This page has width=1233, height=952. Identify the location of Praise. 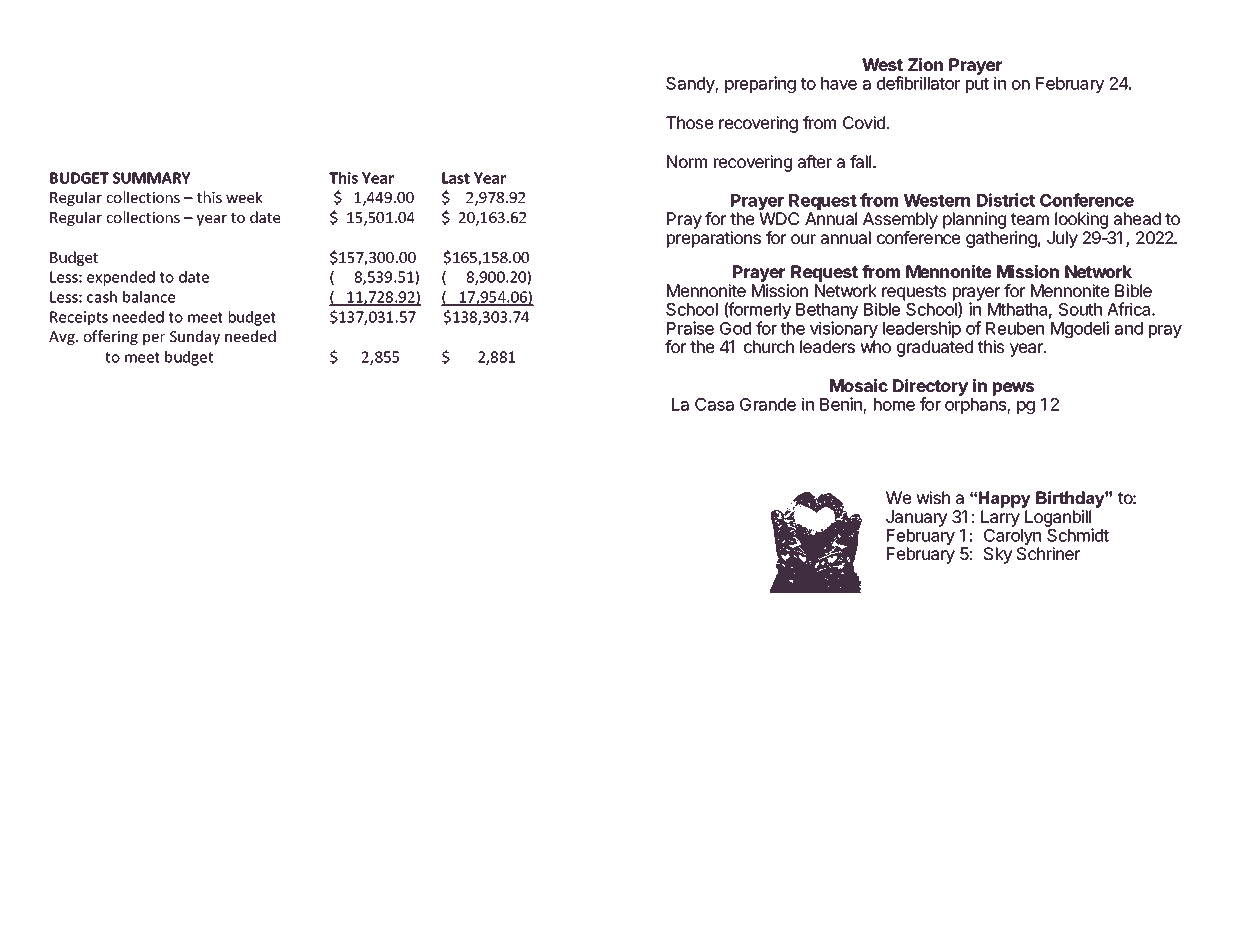
(690, 328).
